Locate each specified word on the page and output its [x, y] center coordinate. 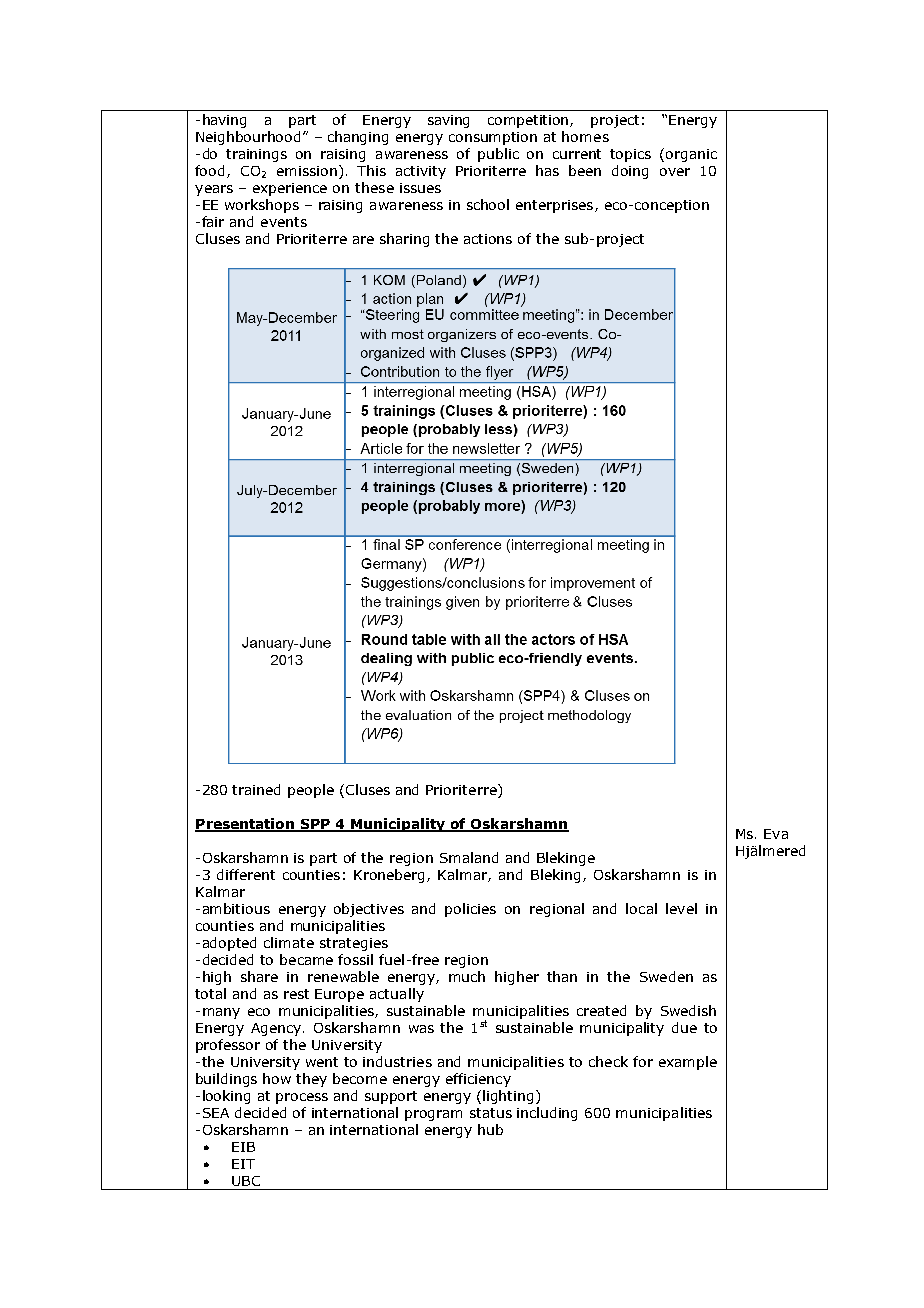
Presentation [246, 825]
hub [490, 1129]
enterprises [556, 206]
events [284, 222]
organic [691, 155]
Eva [776, 834]
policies [470, 910]
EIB [243, 1147]
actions [488, 239]
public [498, 155]
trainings [256, 155]
